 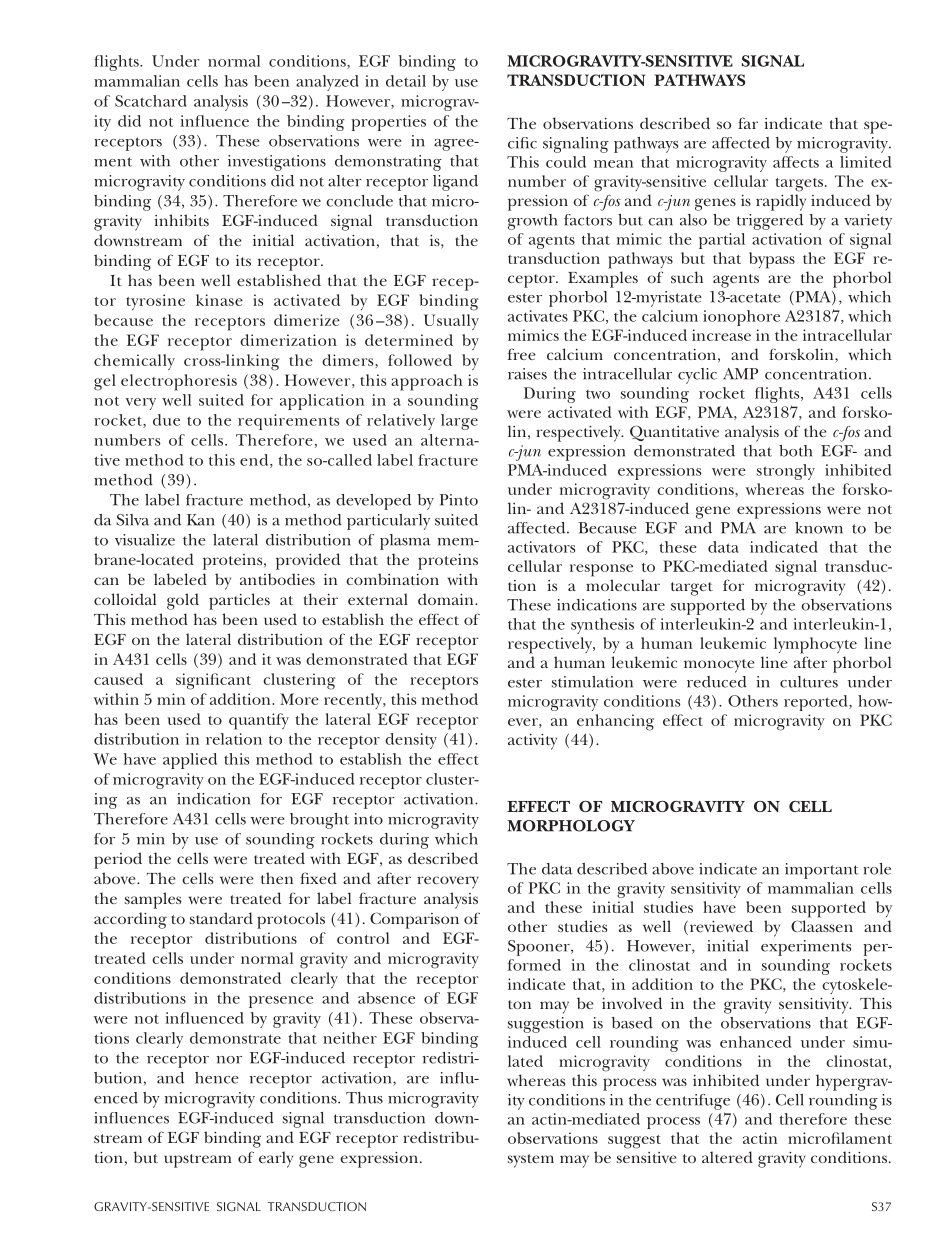 I want to click on reviewed, so click(x=720, y=927).
